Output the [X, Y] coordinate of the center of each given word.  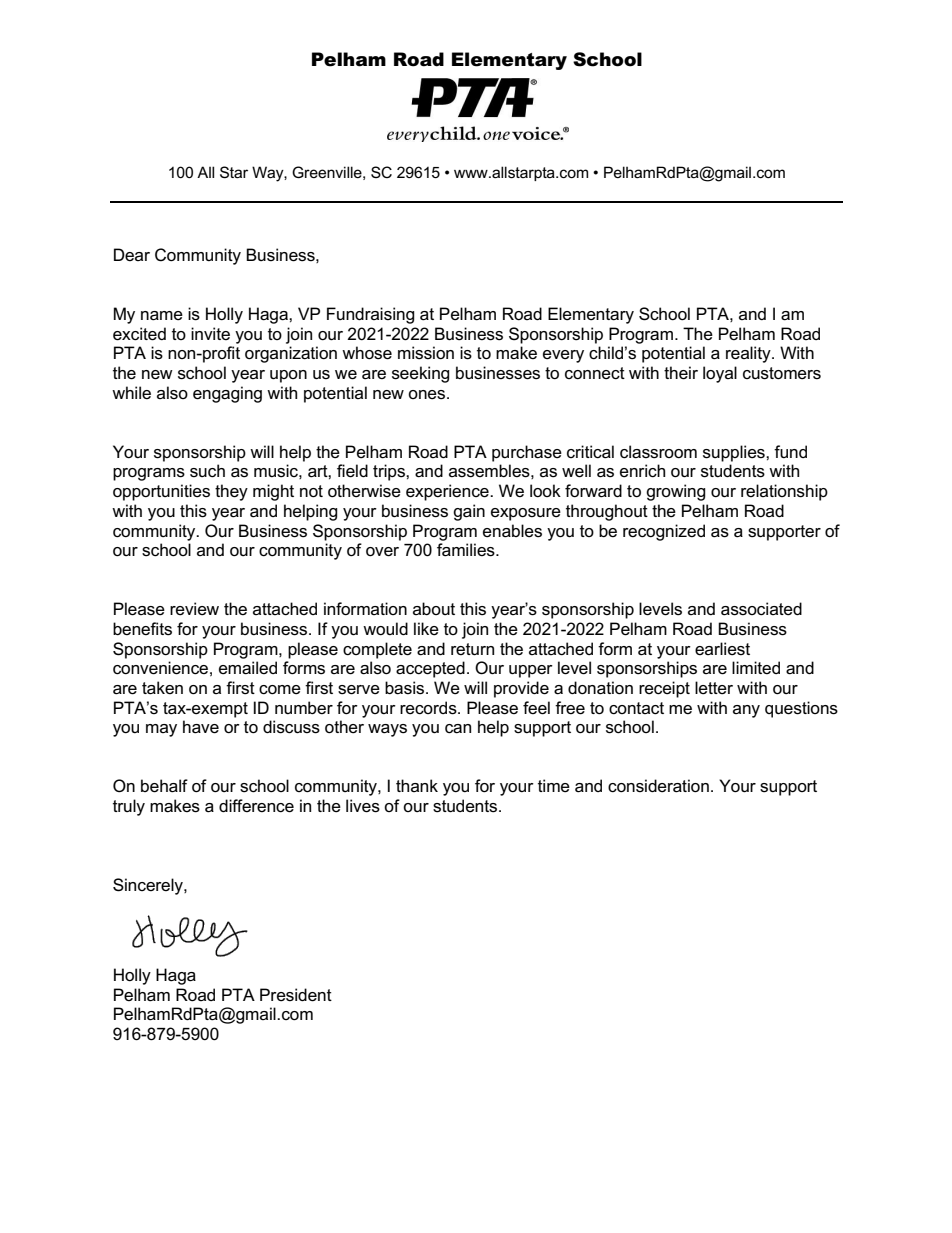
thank [417, 785]
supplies [735, 453]
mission [426, 353]
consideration [658, 786]
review [194, 609]
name [162, 316]
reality [749, 354]
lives [363, 806]
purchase [527, 453]
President [296, 995]
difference [256, 806]
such [207, 471]
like [426, 629]
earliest [722, 649]
